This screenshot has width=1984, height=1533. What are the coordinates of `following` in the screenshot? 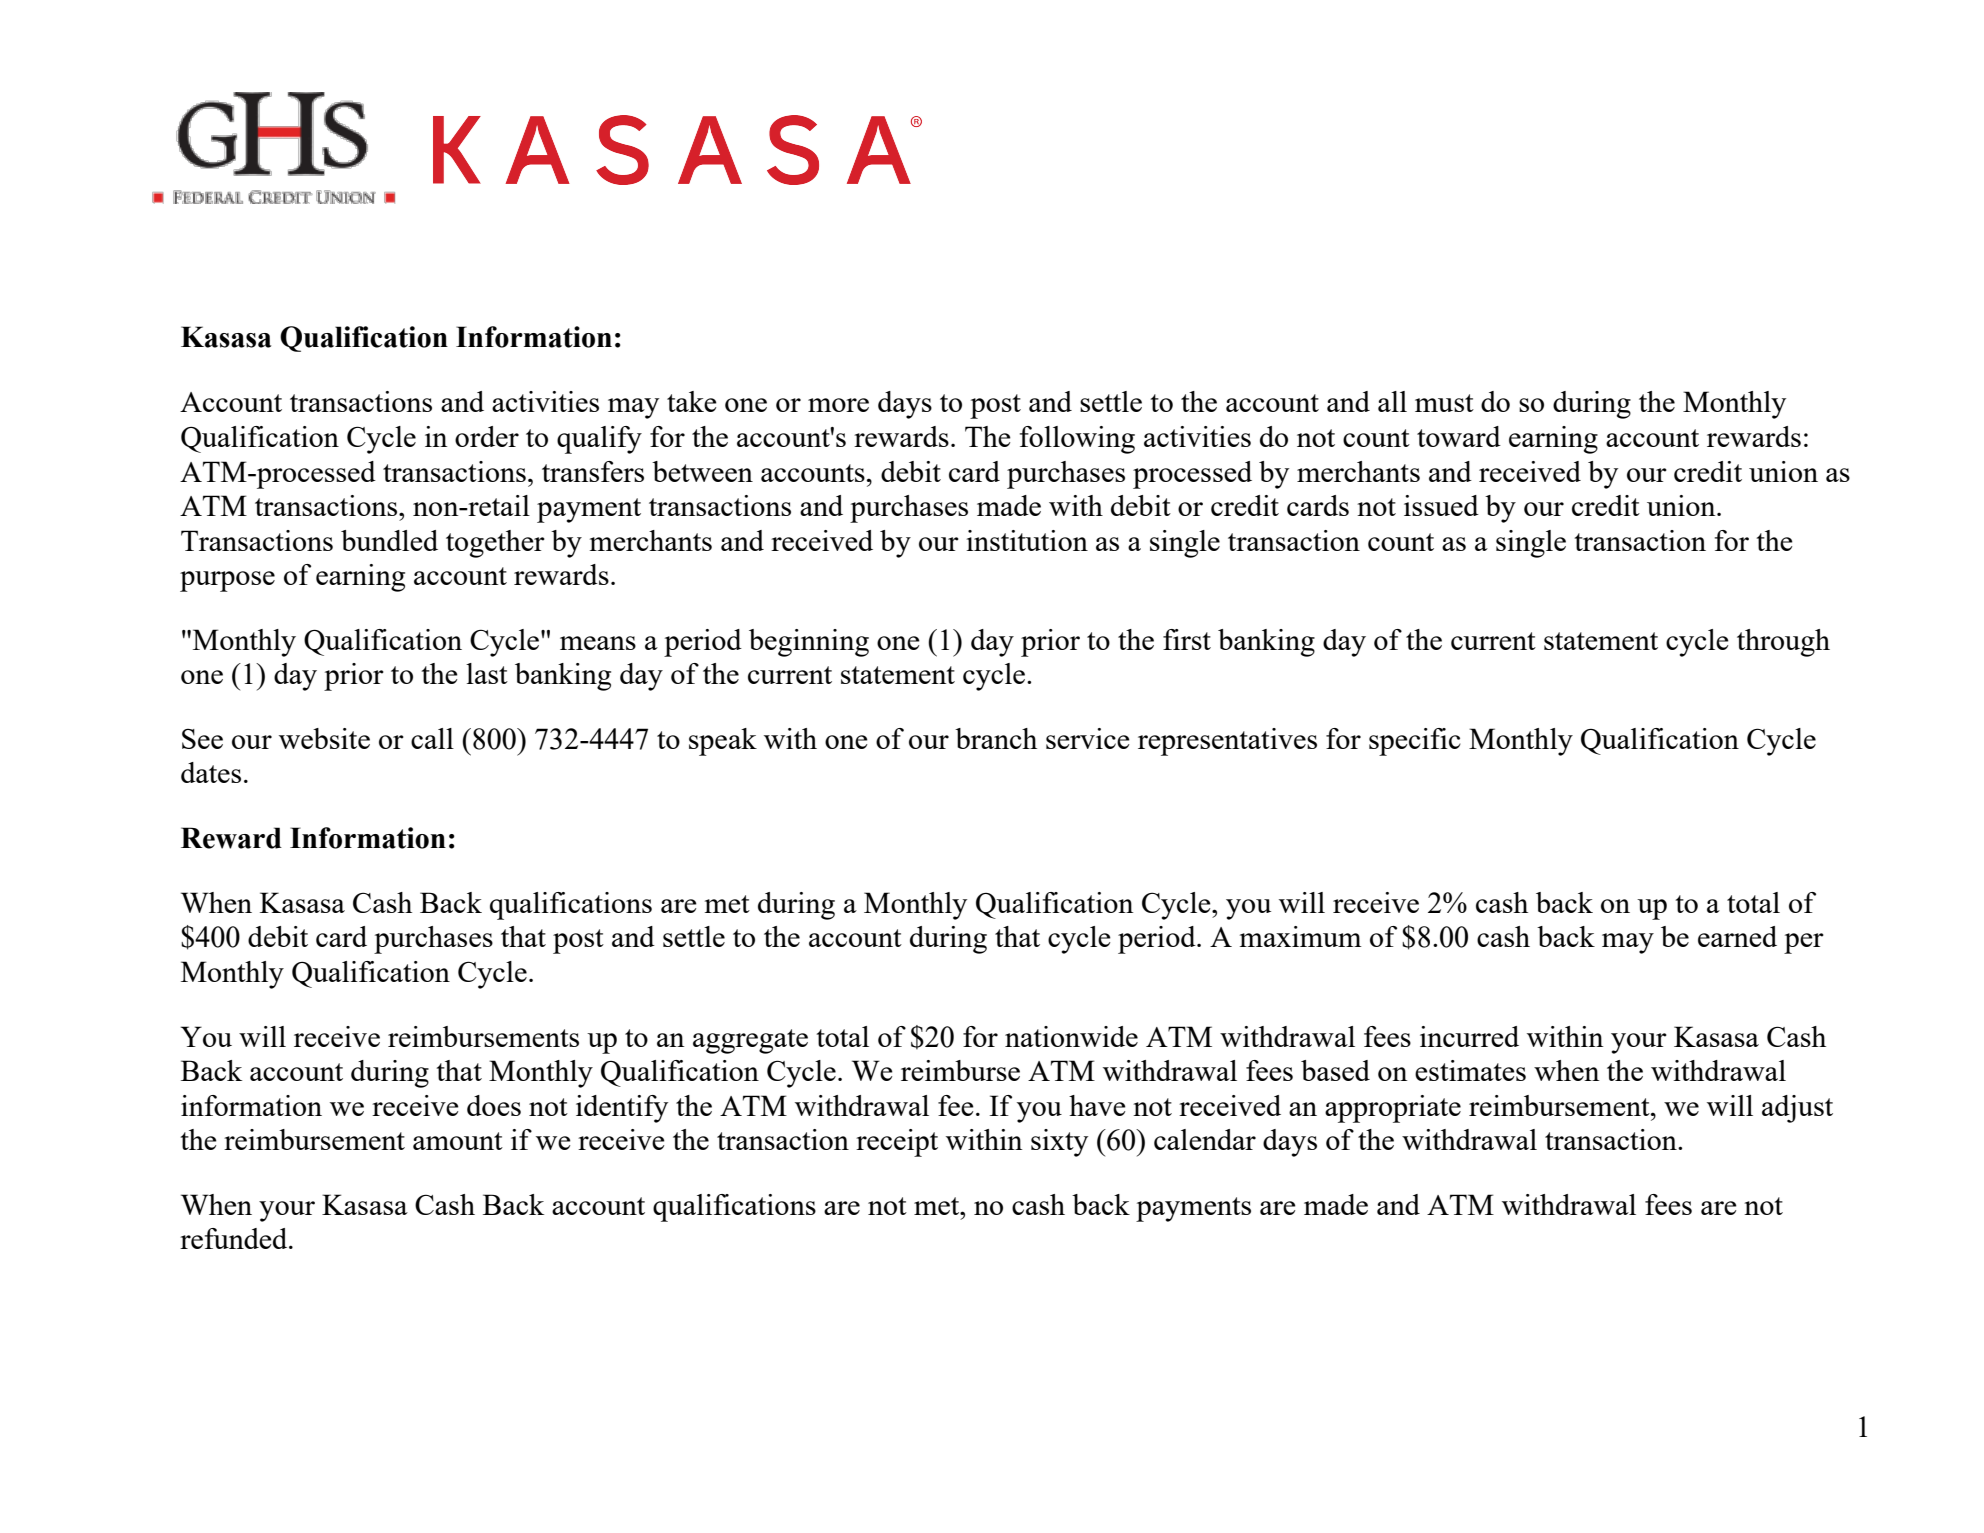 It's located at (1077, 440).
